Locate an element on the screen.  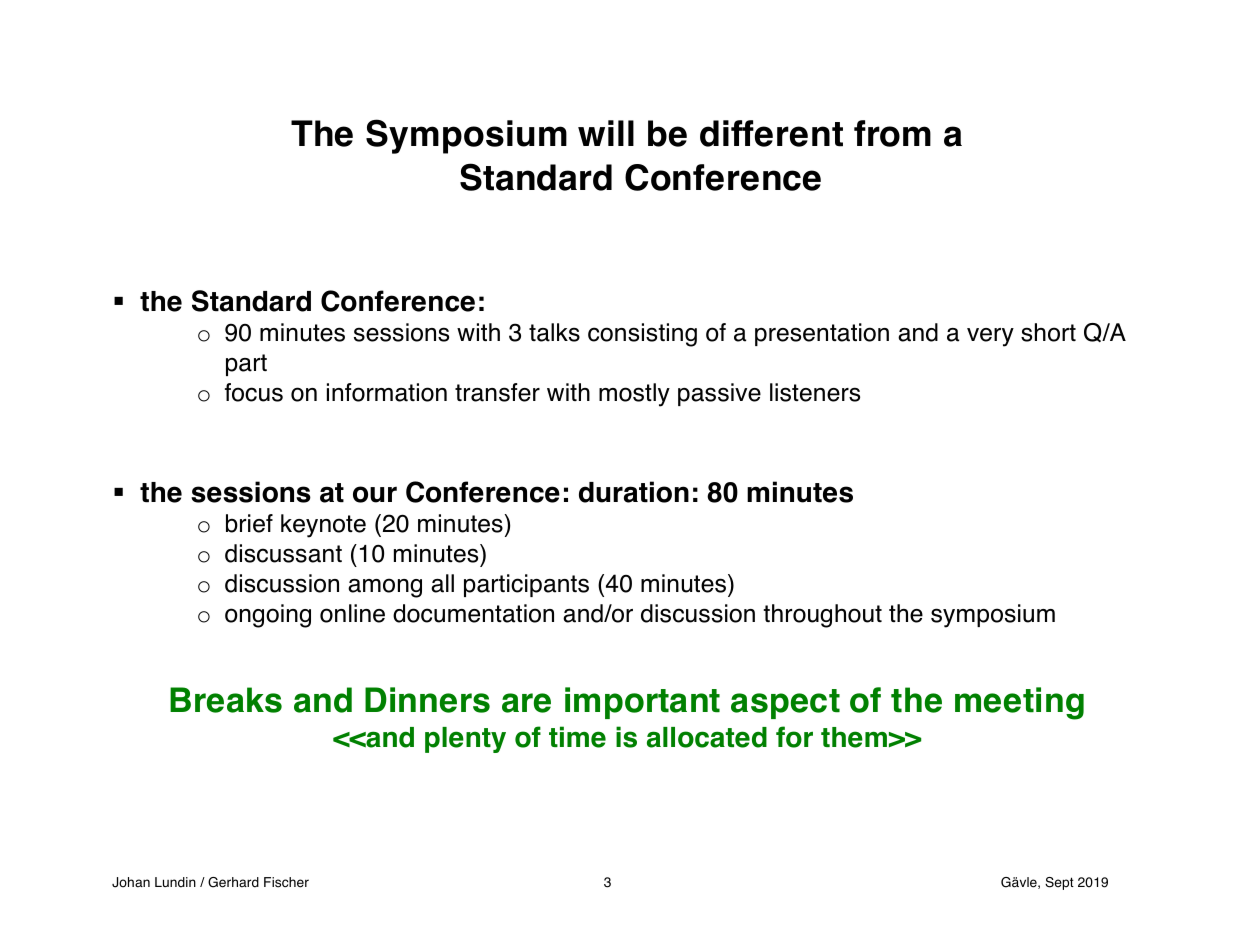
throughout is located at coordinates (822, 616).
